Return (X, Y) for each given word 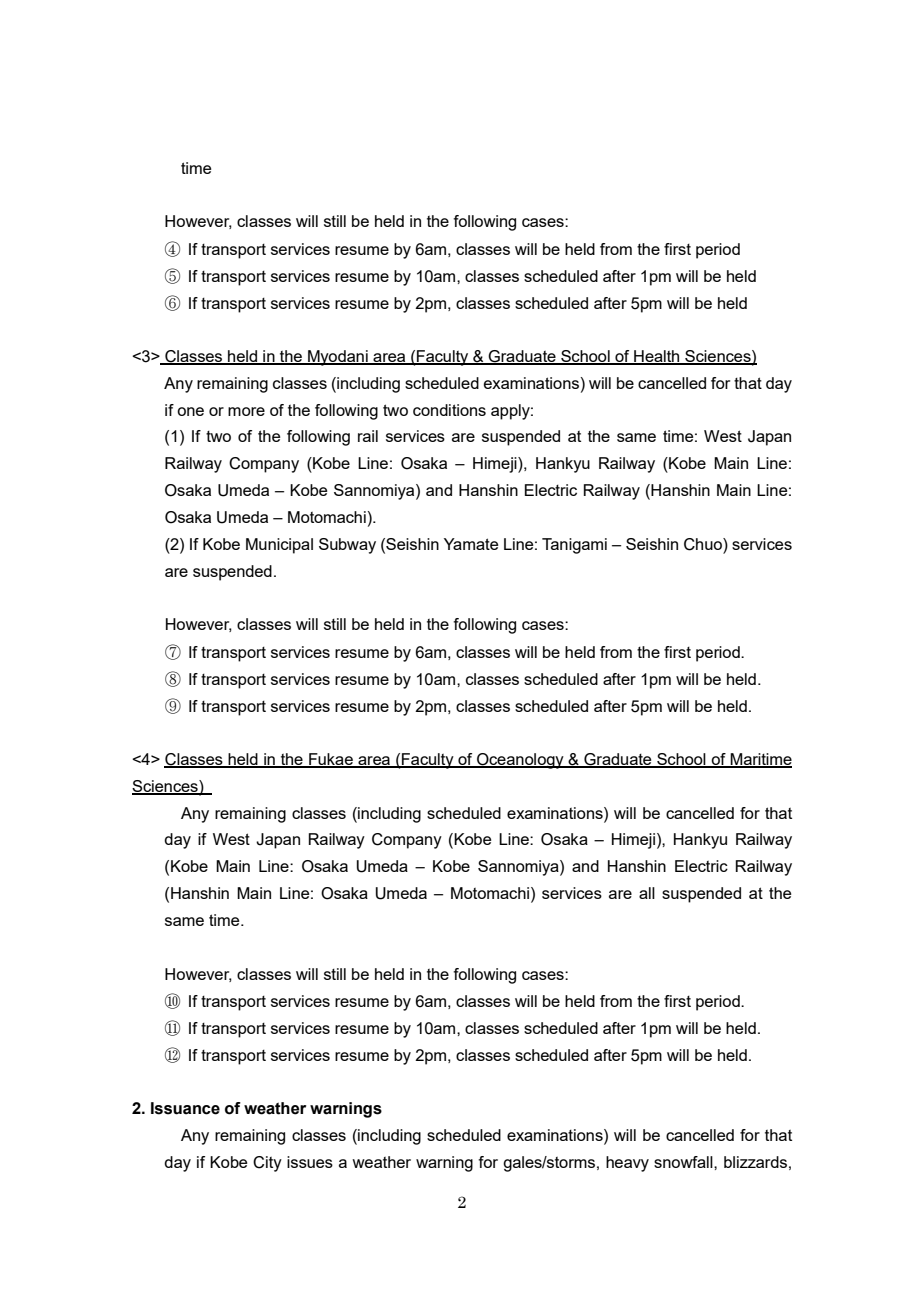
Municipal (279, 546)
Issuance (185, 1108)
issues (310, 1162)
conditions (449, 410)
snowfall (684, 1162)
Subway (347, 546)
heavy (627, 1164)
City (267, 1164)
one (190, 411)
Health (657, 357)
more (246, 411)
